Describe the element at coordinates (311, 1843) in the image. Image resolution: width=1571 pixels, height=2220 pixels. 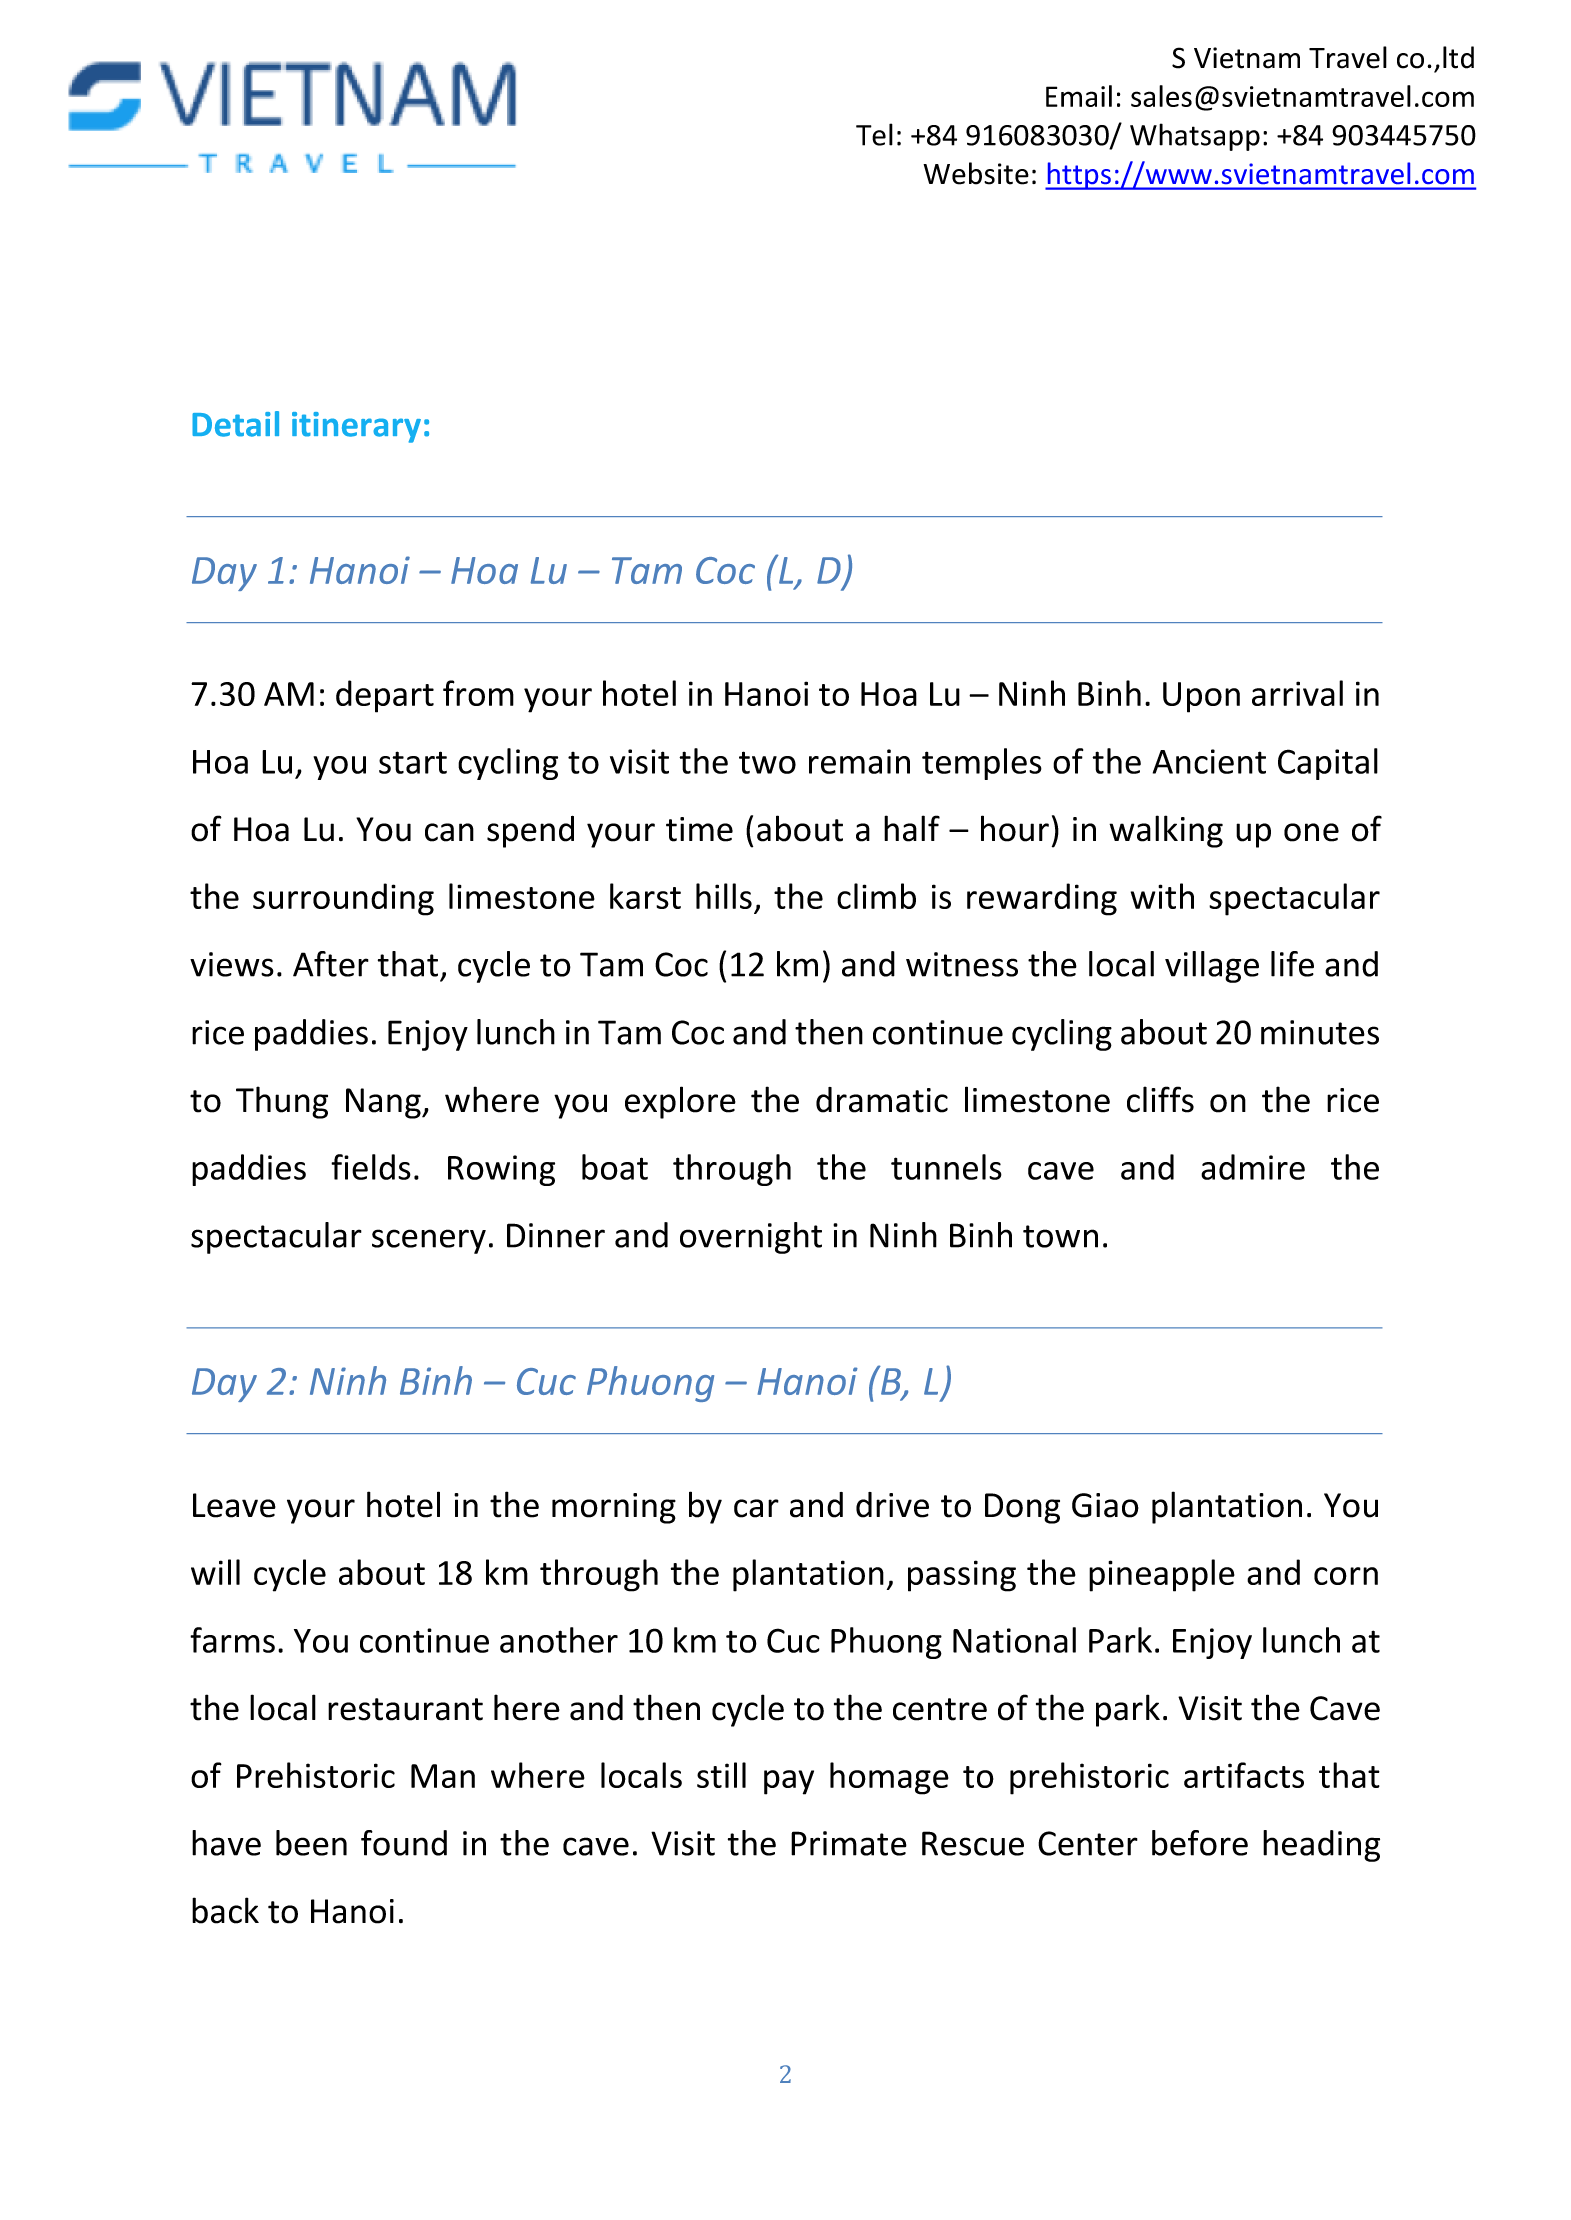
I see `been` at that location.
